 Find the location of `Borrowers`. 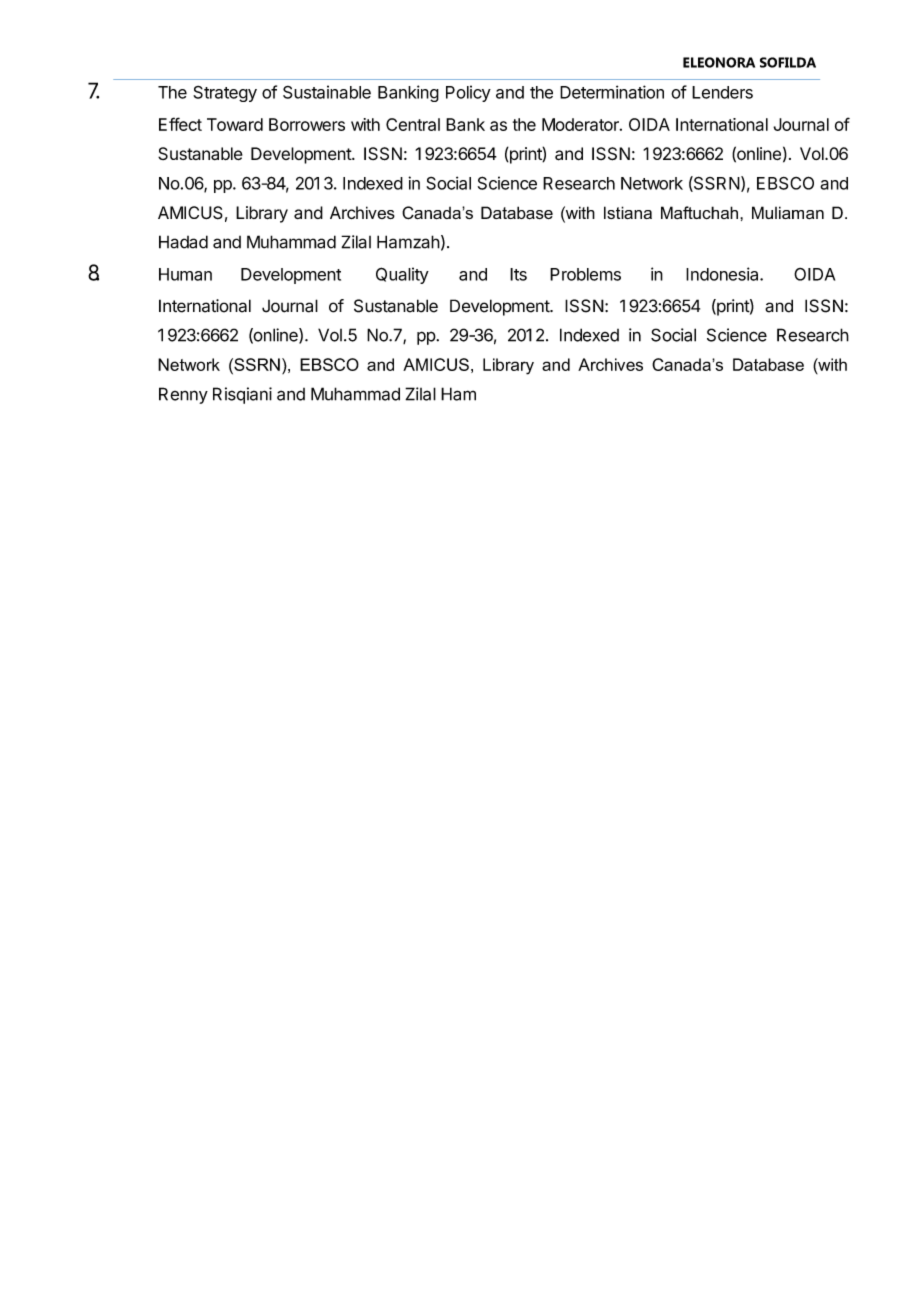

Borrowers is located at coordinates (307, 124).
